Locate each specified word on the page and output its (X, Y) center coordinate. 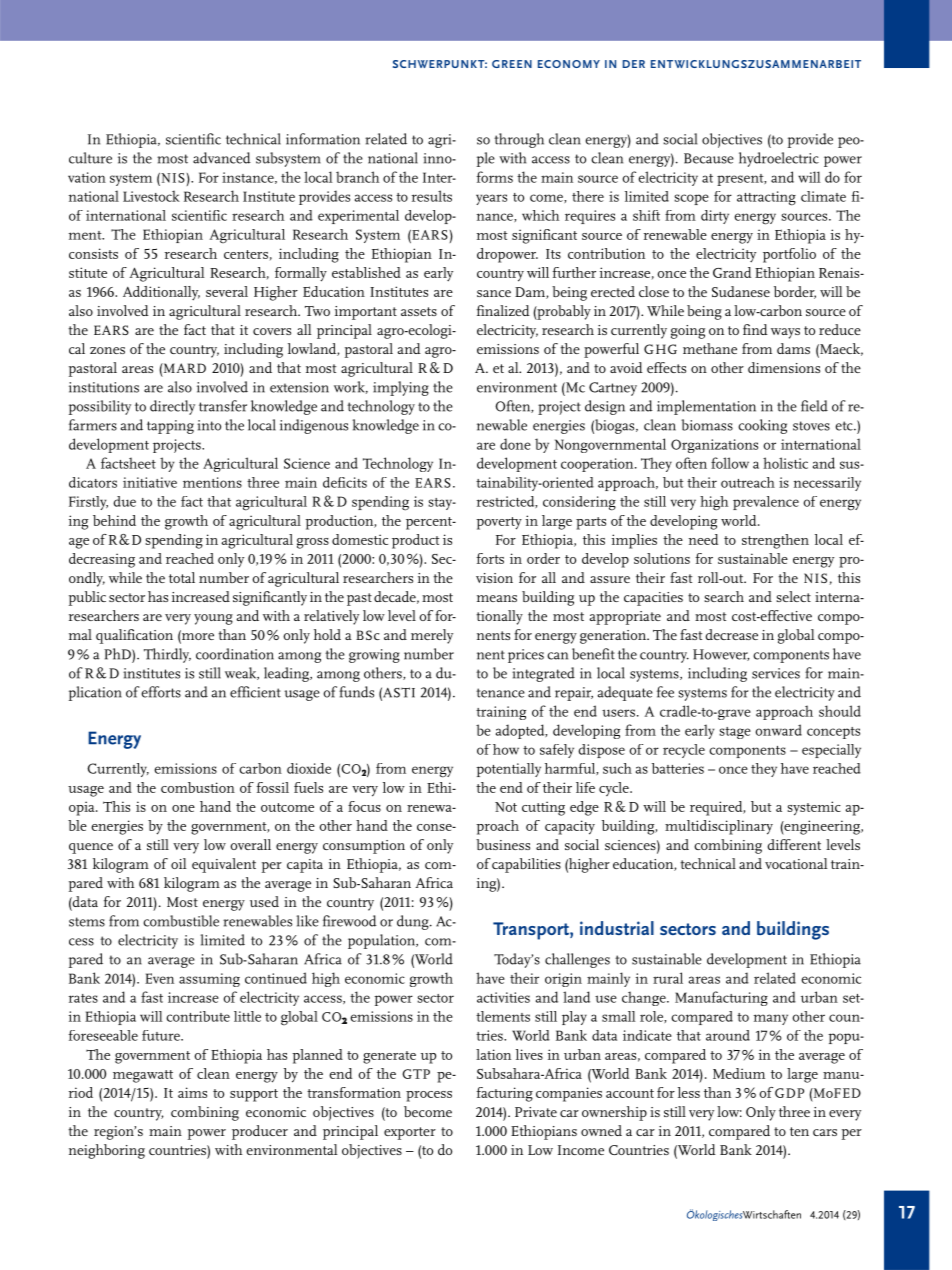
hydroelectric (779, 159)
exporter (410, 1133)
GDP (789, 1093)
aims (192, 1092)
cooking (762, 426)
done (515, 444)
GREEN (512, 64)
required (717, 808)
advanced (222, 158)
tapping (170, 427)
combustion (198, 787)
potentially (508, 770)
